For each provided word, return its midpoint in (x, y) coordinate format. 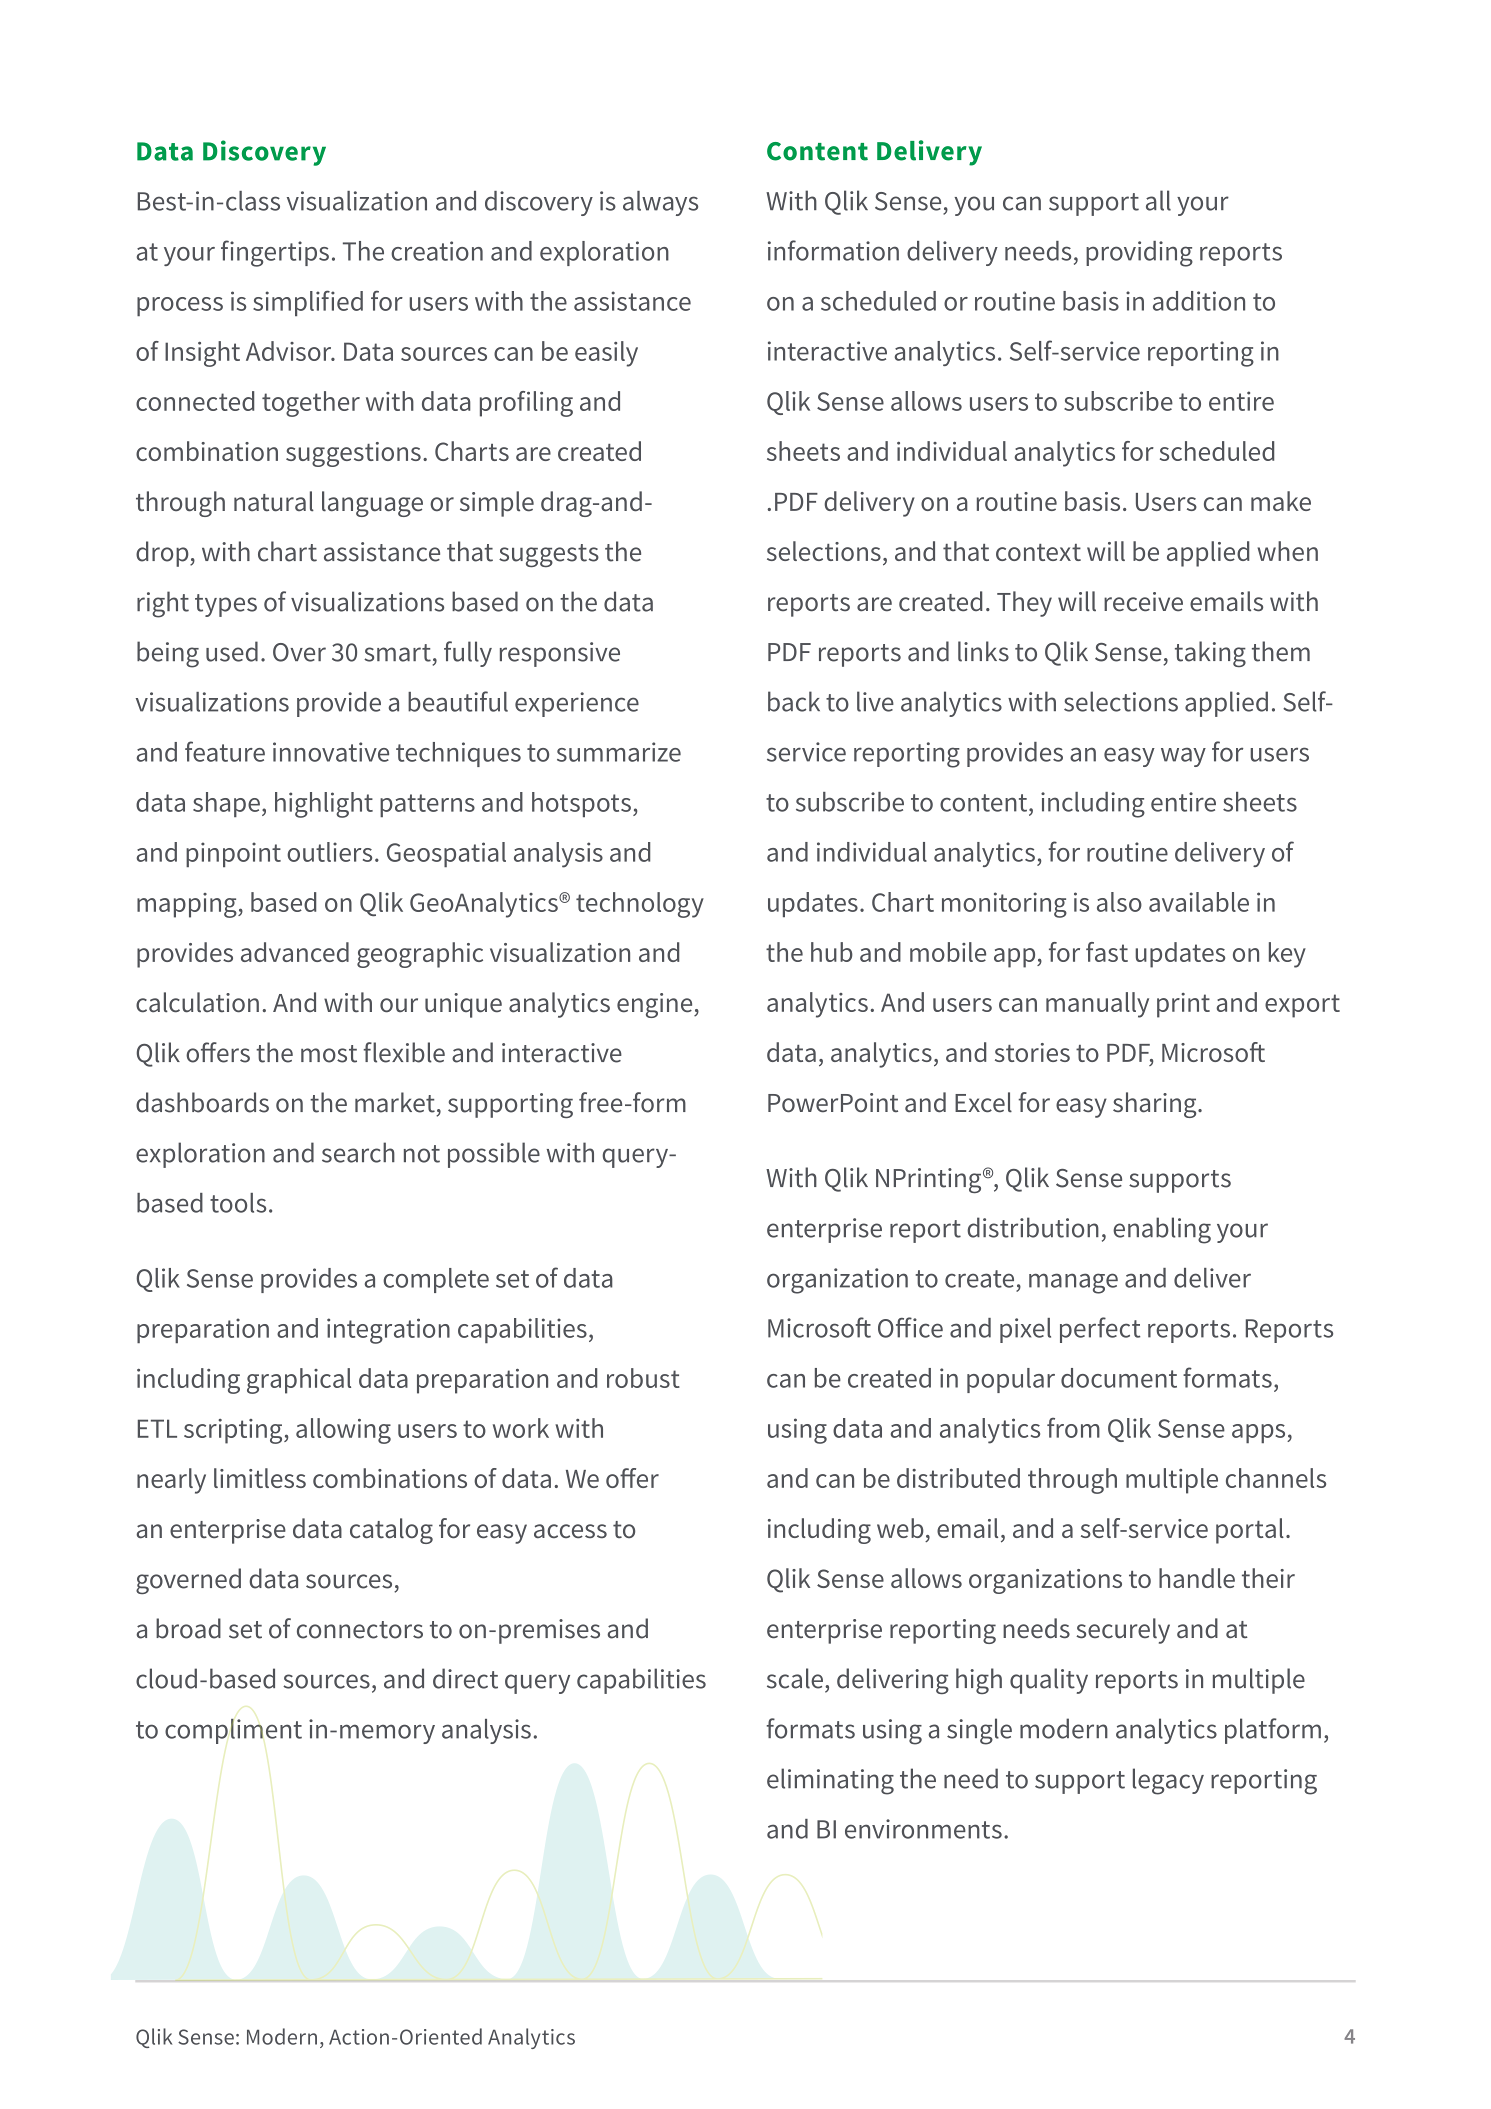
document (1119, 1378)
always (660, 203)
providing (1139, 254)
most (329, 1054)
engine (656, 1005)
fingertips (275, 253)
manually (1097, 1005)
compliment (233, 1731)
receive (1143, 602)
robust (643, 1378)
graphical (299, 1381)
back (794, 701)
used (232, 651)
